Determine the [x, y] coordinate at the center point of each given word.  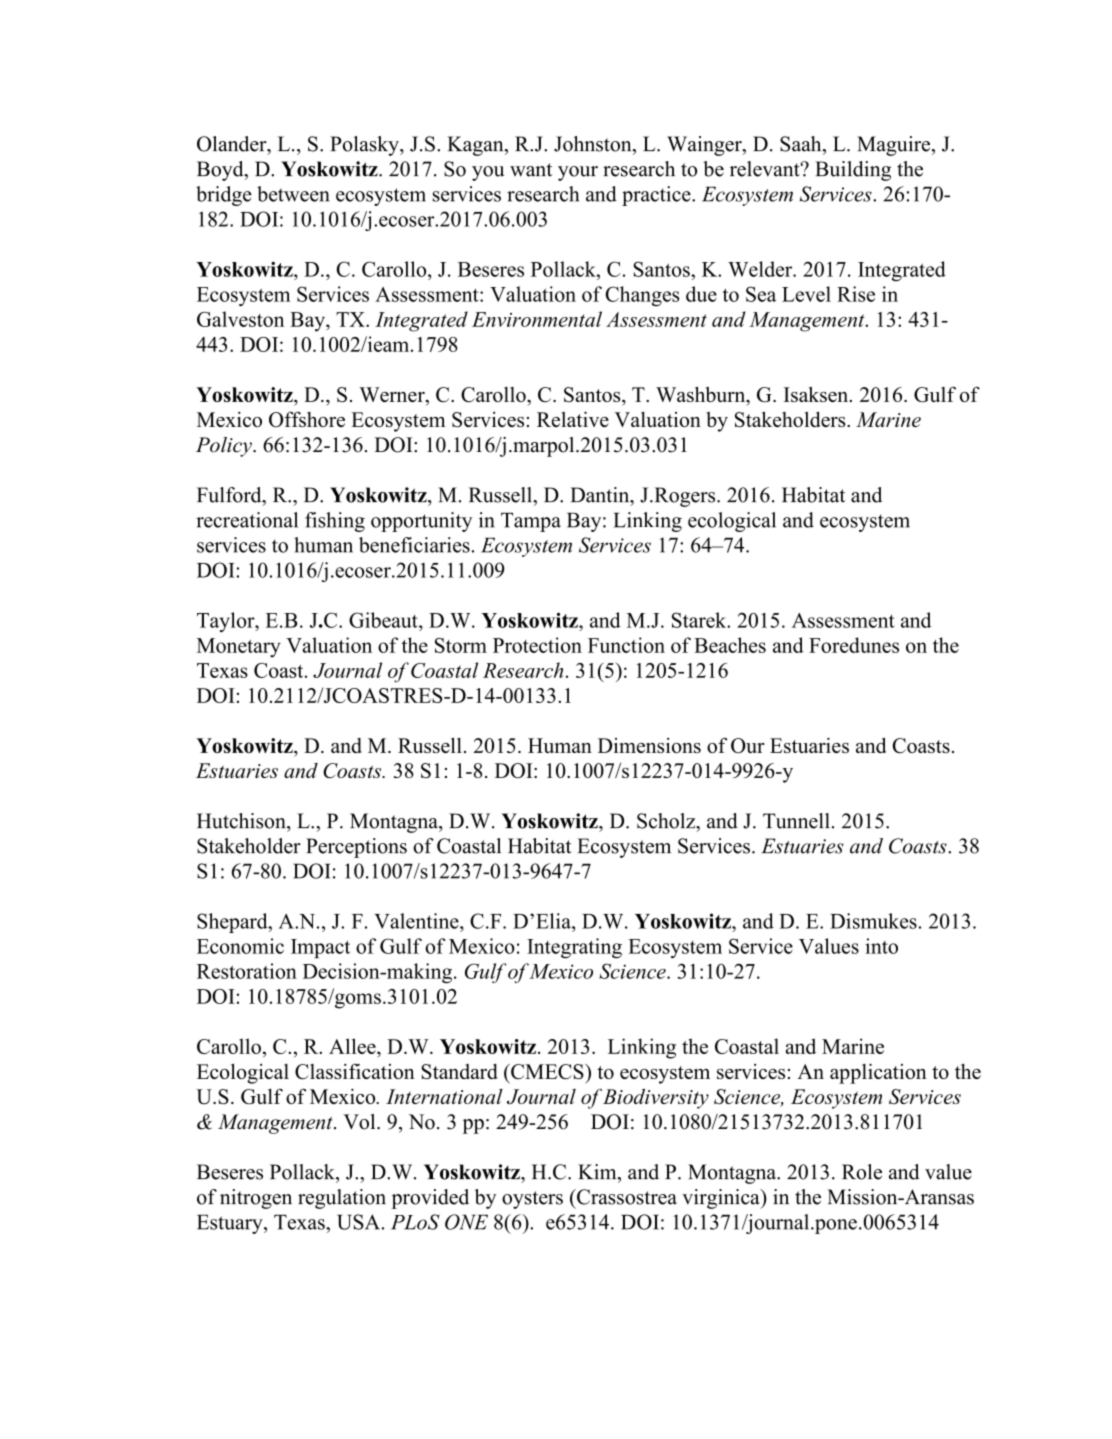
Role [862, 1172]
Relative [573, 419]
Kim [598, 1172]
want [531, 170]
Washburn [702, 395]
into [881, 946]
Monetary [239, 648]
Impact [320, 948]
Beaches [730, 645]
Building [853, 171]
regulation [342, 1199]
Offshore [307, 419]
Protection [537, 645]
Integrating [574, 948]
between [293, 194]
